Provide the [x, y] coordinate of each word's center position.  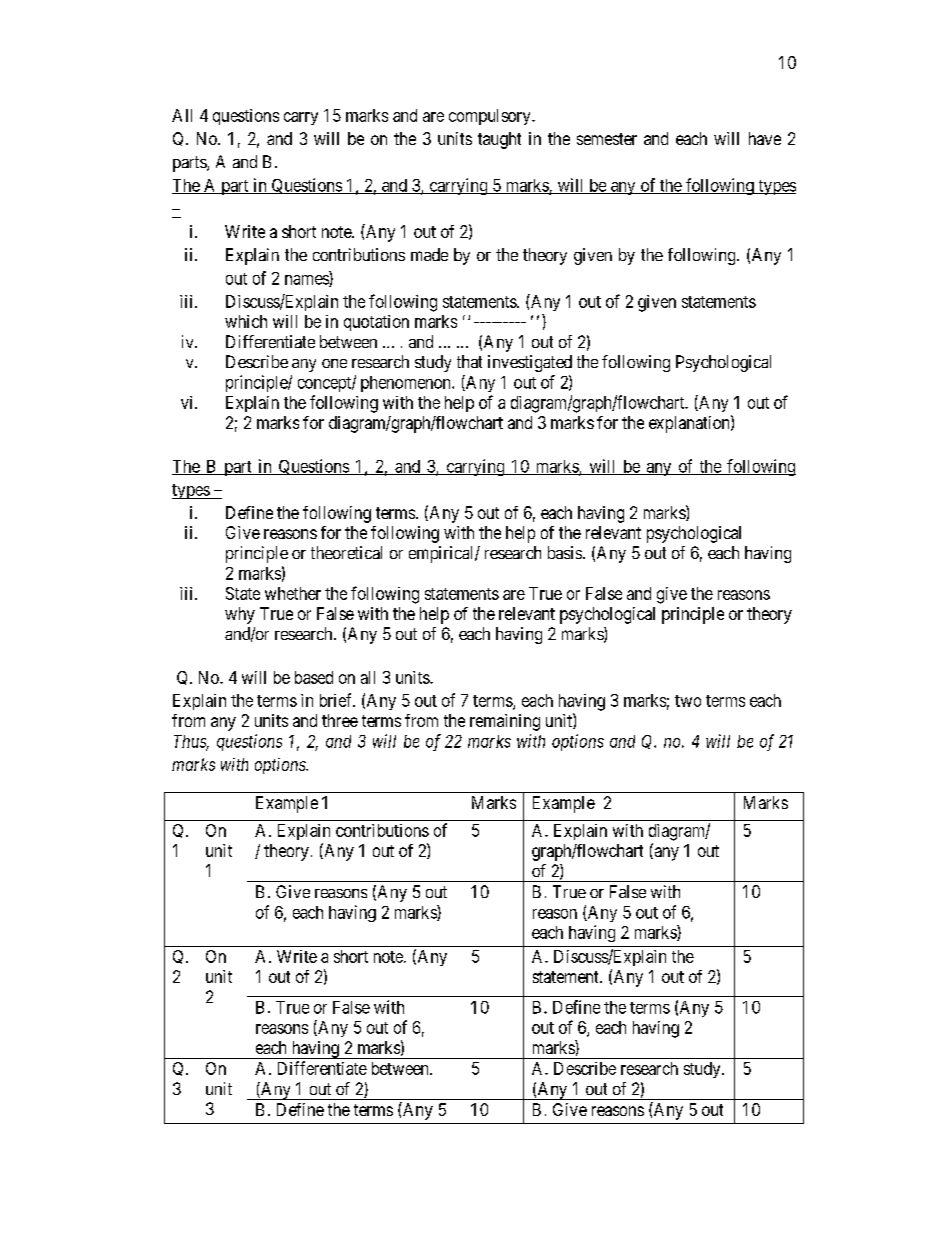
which [246, 321]
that [469, 361]
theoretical [346, 552]
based [314, 677]
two [688, 701]
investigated [530, 363]
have [765, 138]
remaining [505, 722]
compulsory [491, 117]
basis [565, 552]
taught [499, 140]
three [340, 720]
